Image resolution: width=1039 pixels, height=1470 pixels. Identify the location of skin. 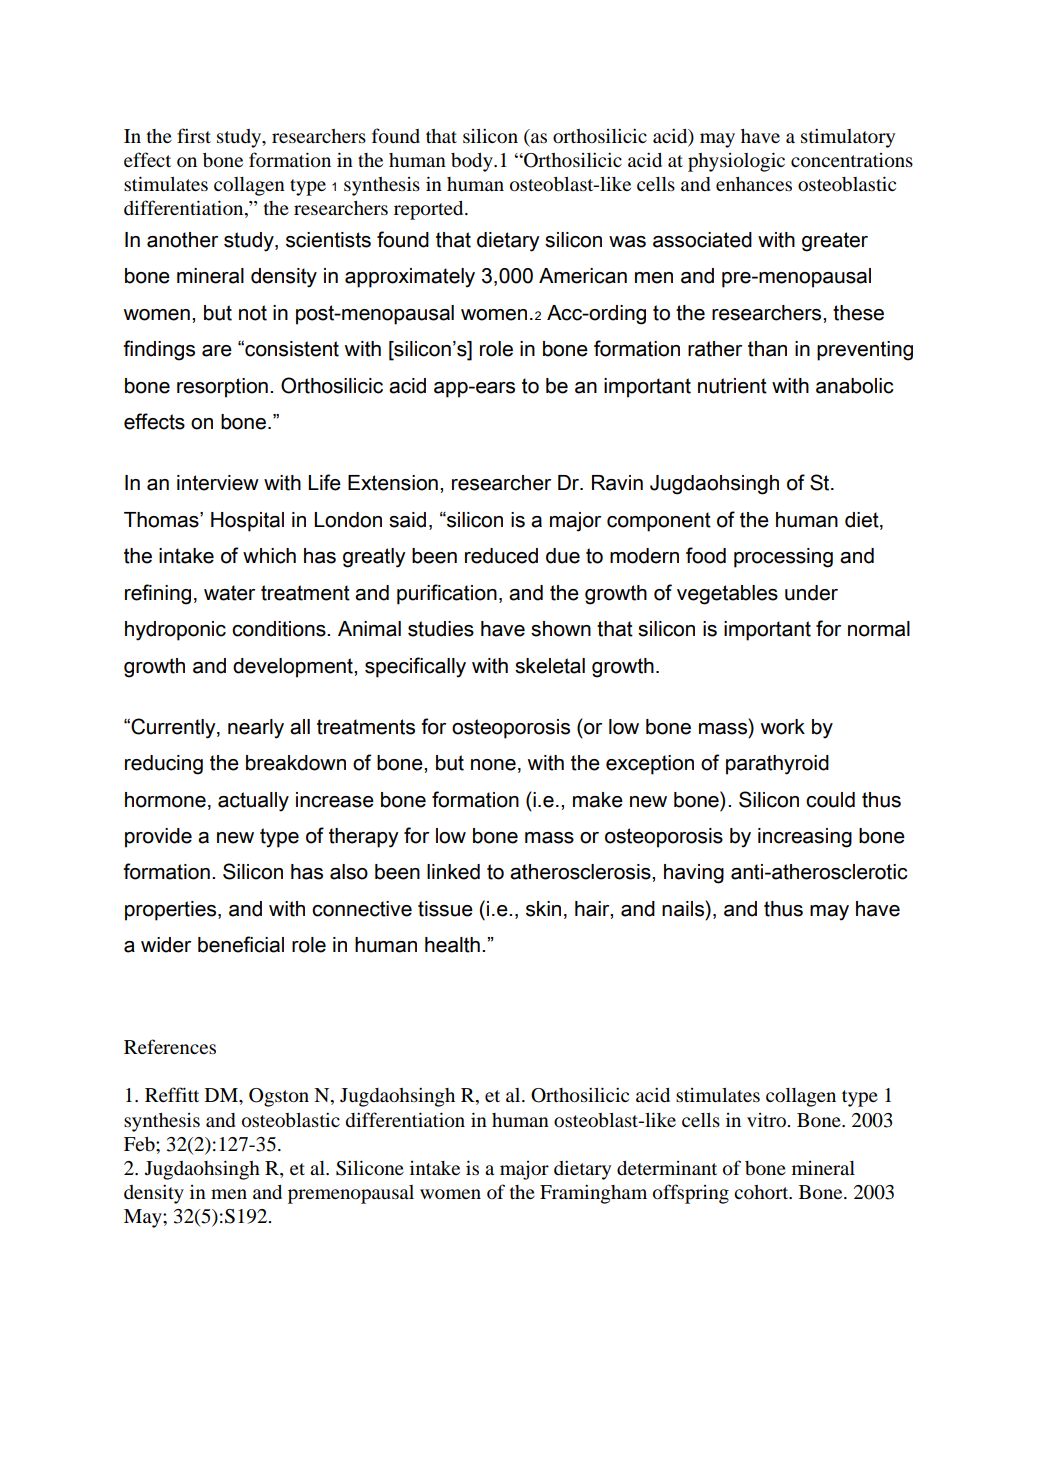
(543, 909).
